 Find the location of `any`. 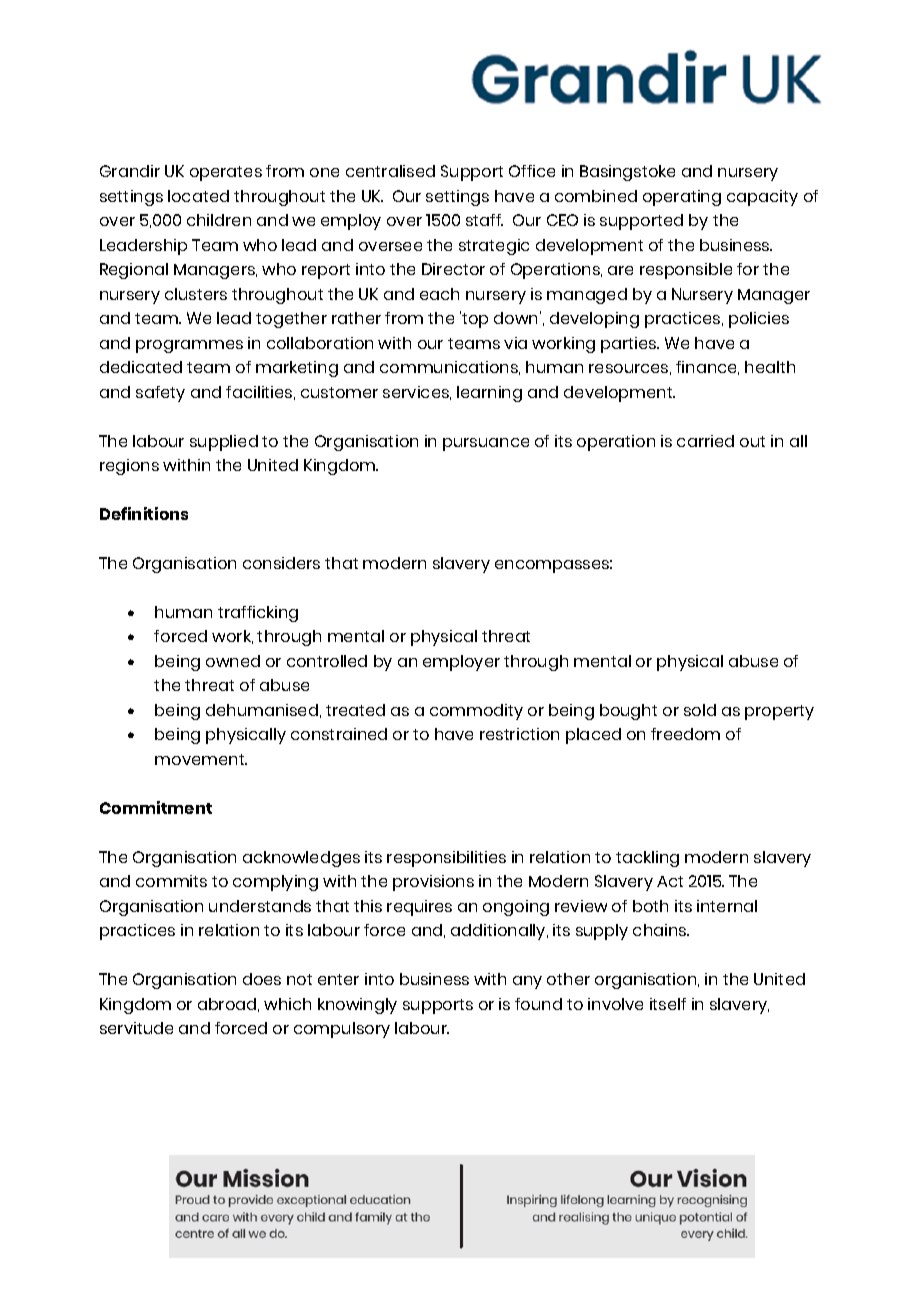

any is located at coordinates (527, 982).
